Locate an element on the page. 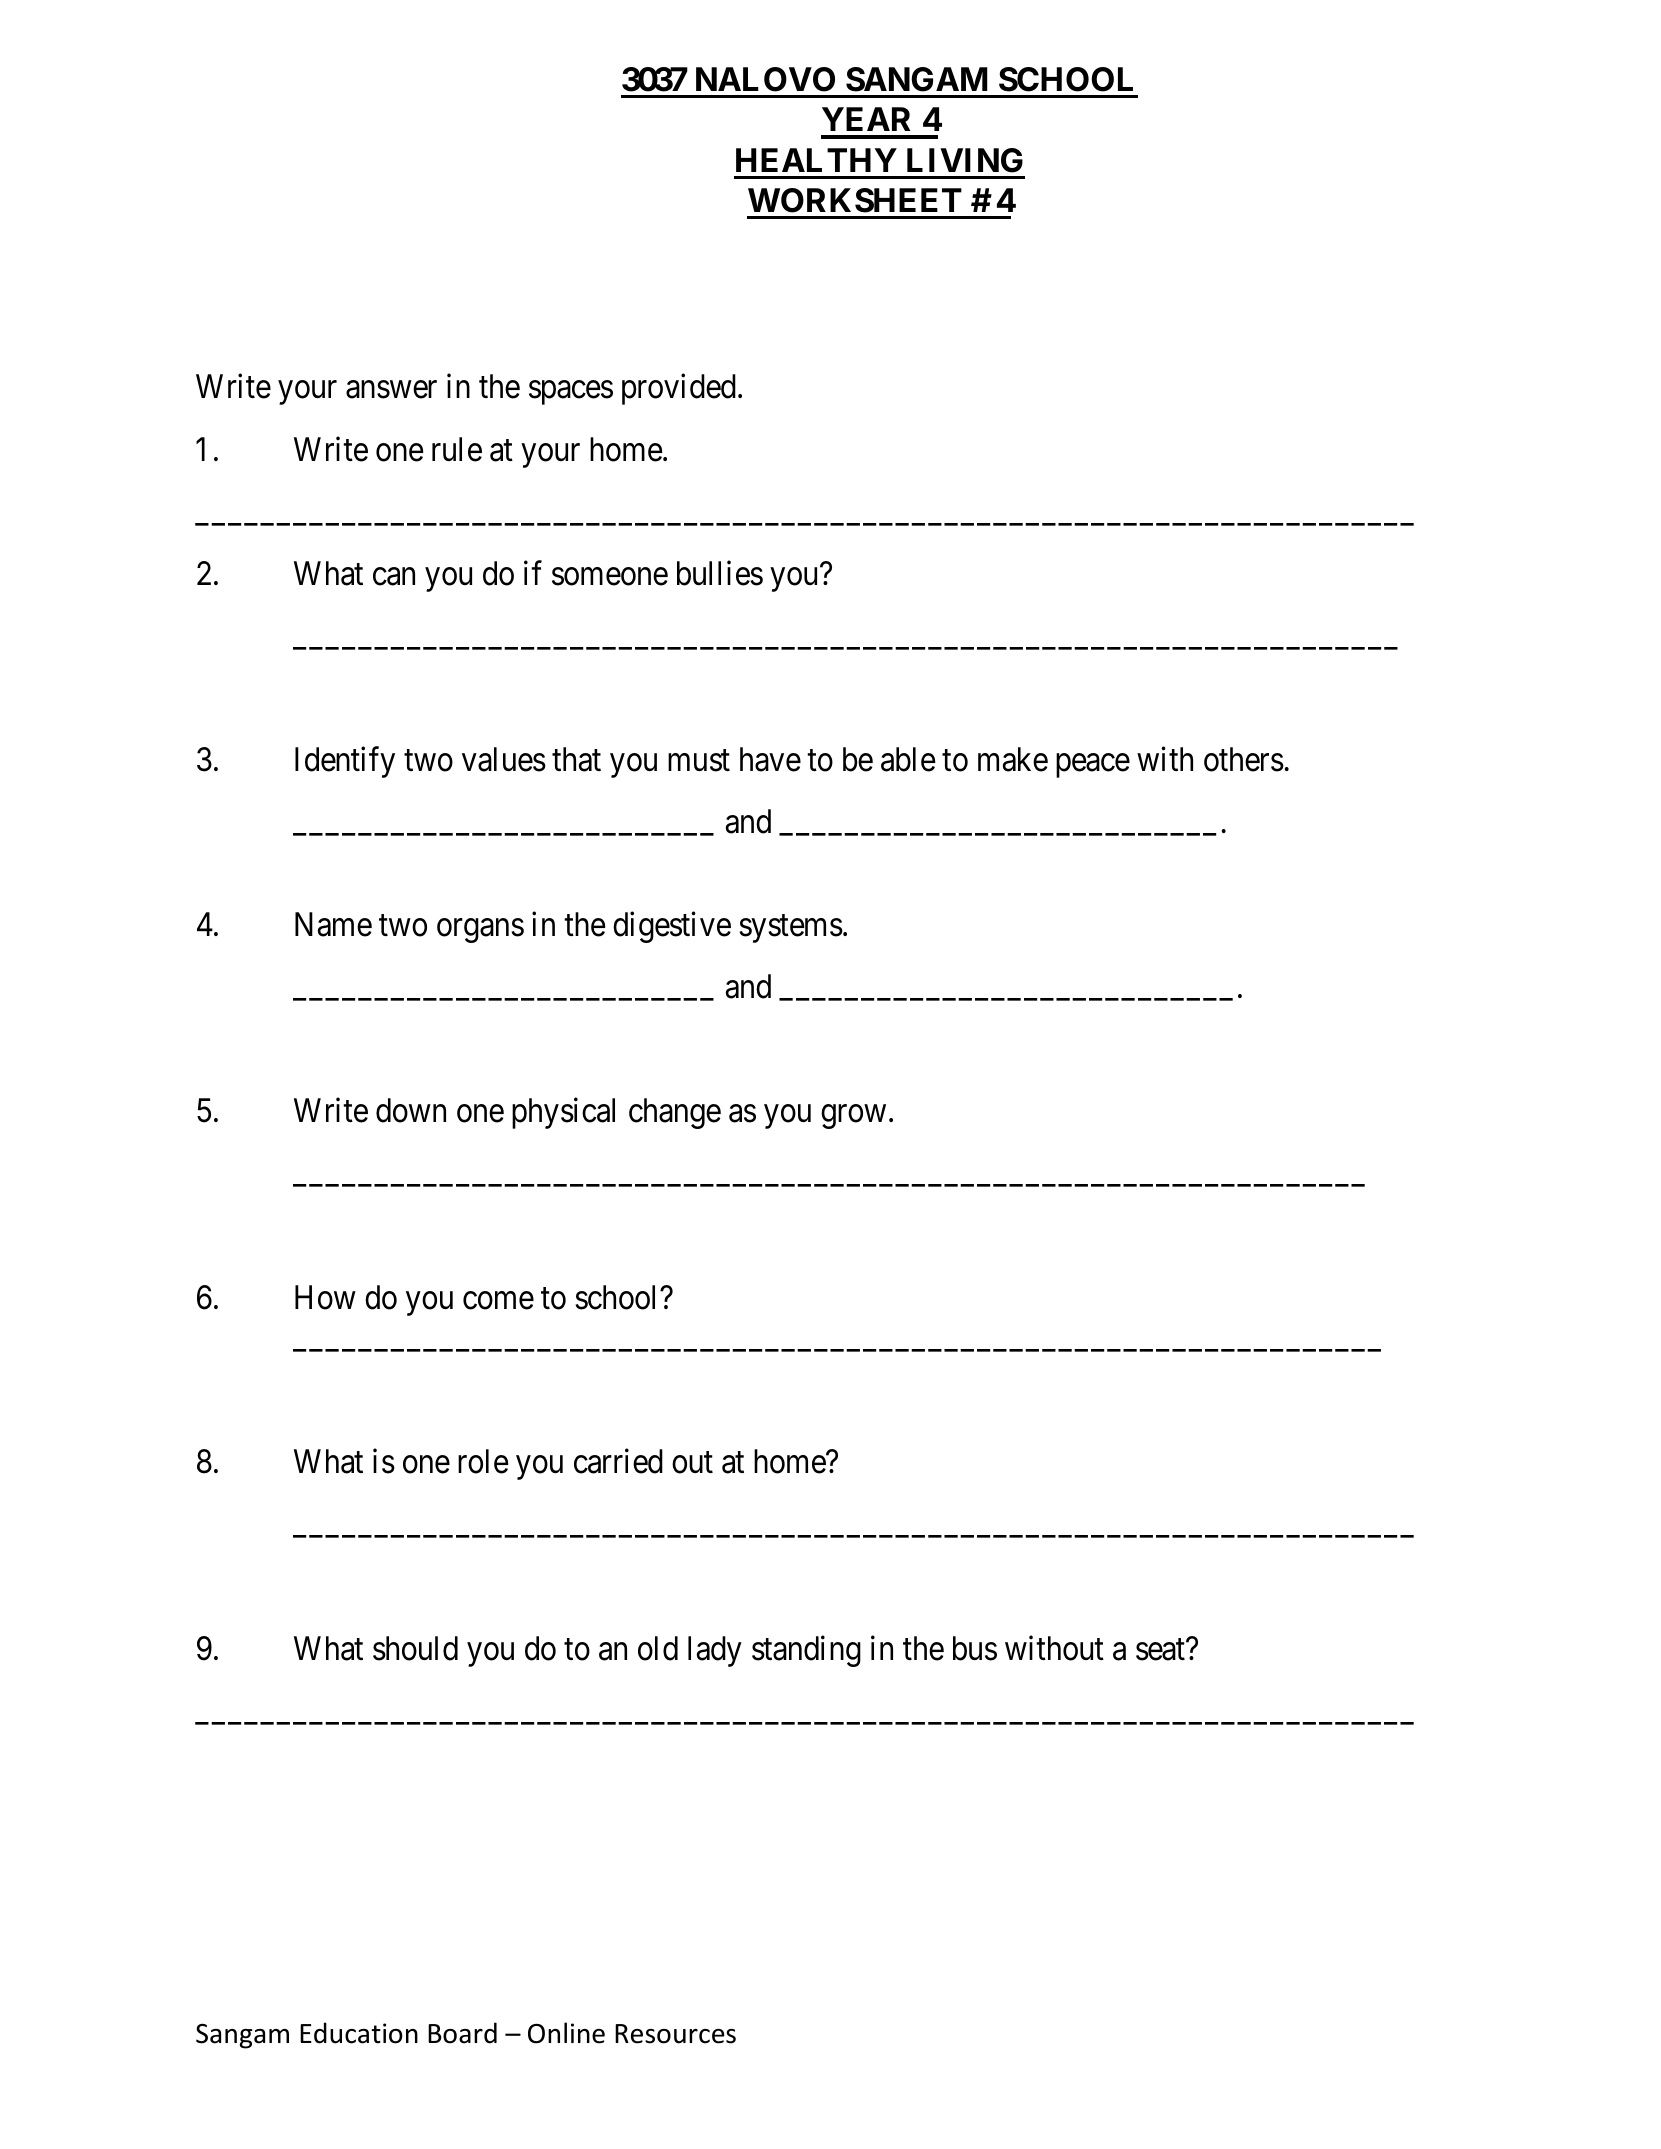 The height and width of the document is (2149, 1661). standing is located at coordinates (806, 1651).
